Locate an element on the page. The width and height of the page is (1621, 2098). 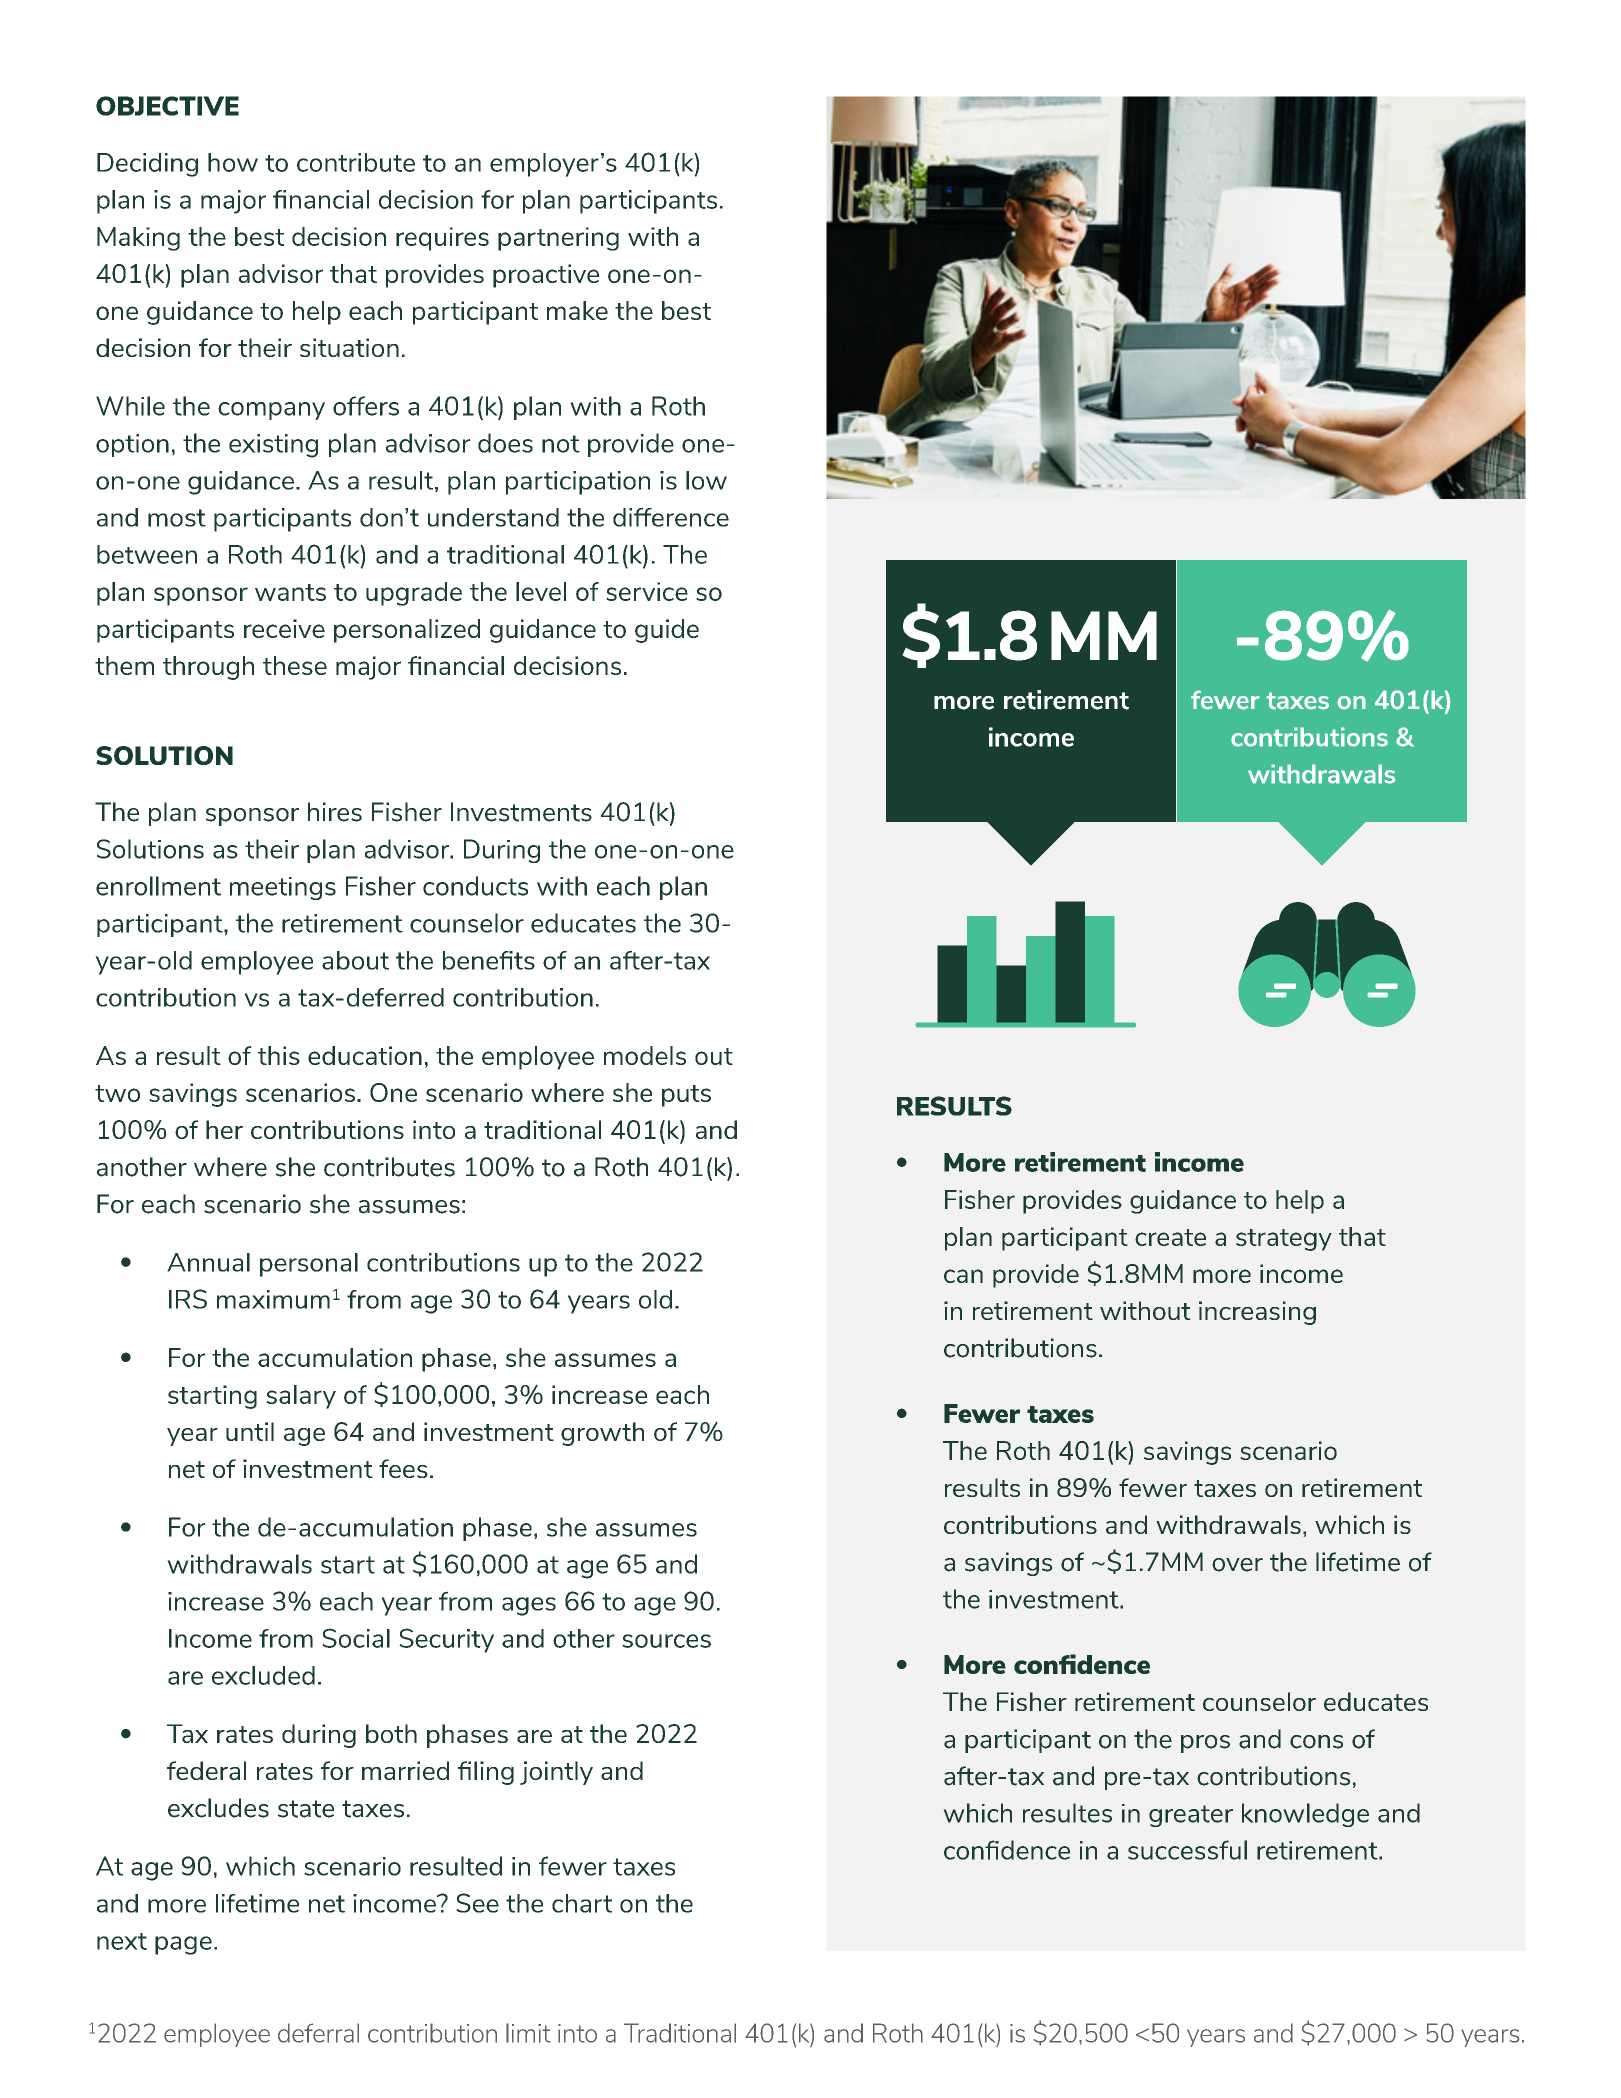
excluded is located at coordinates (263, 1675).
